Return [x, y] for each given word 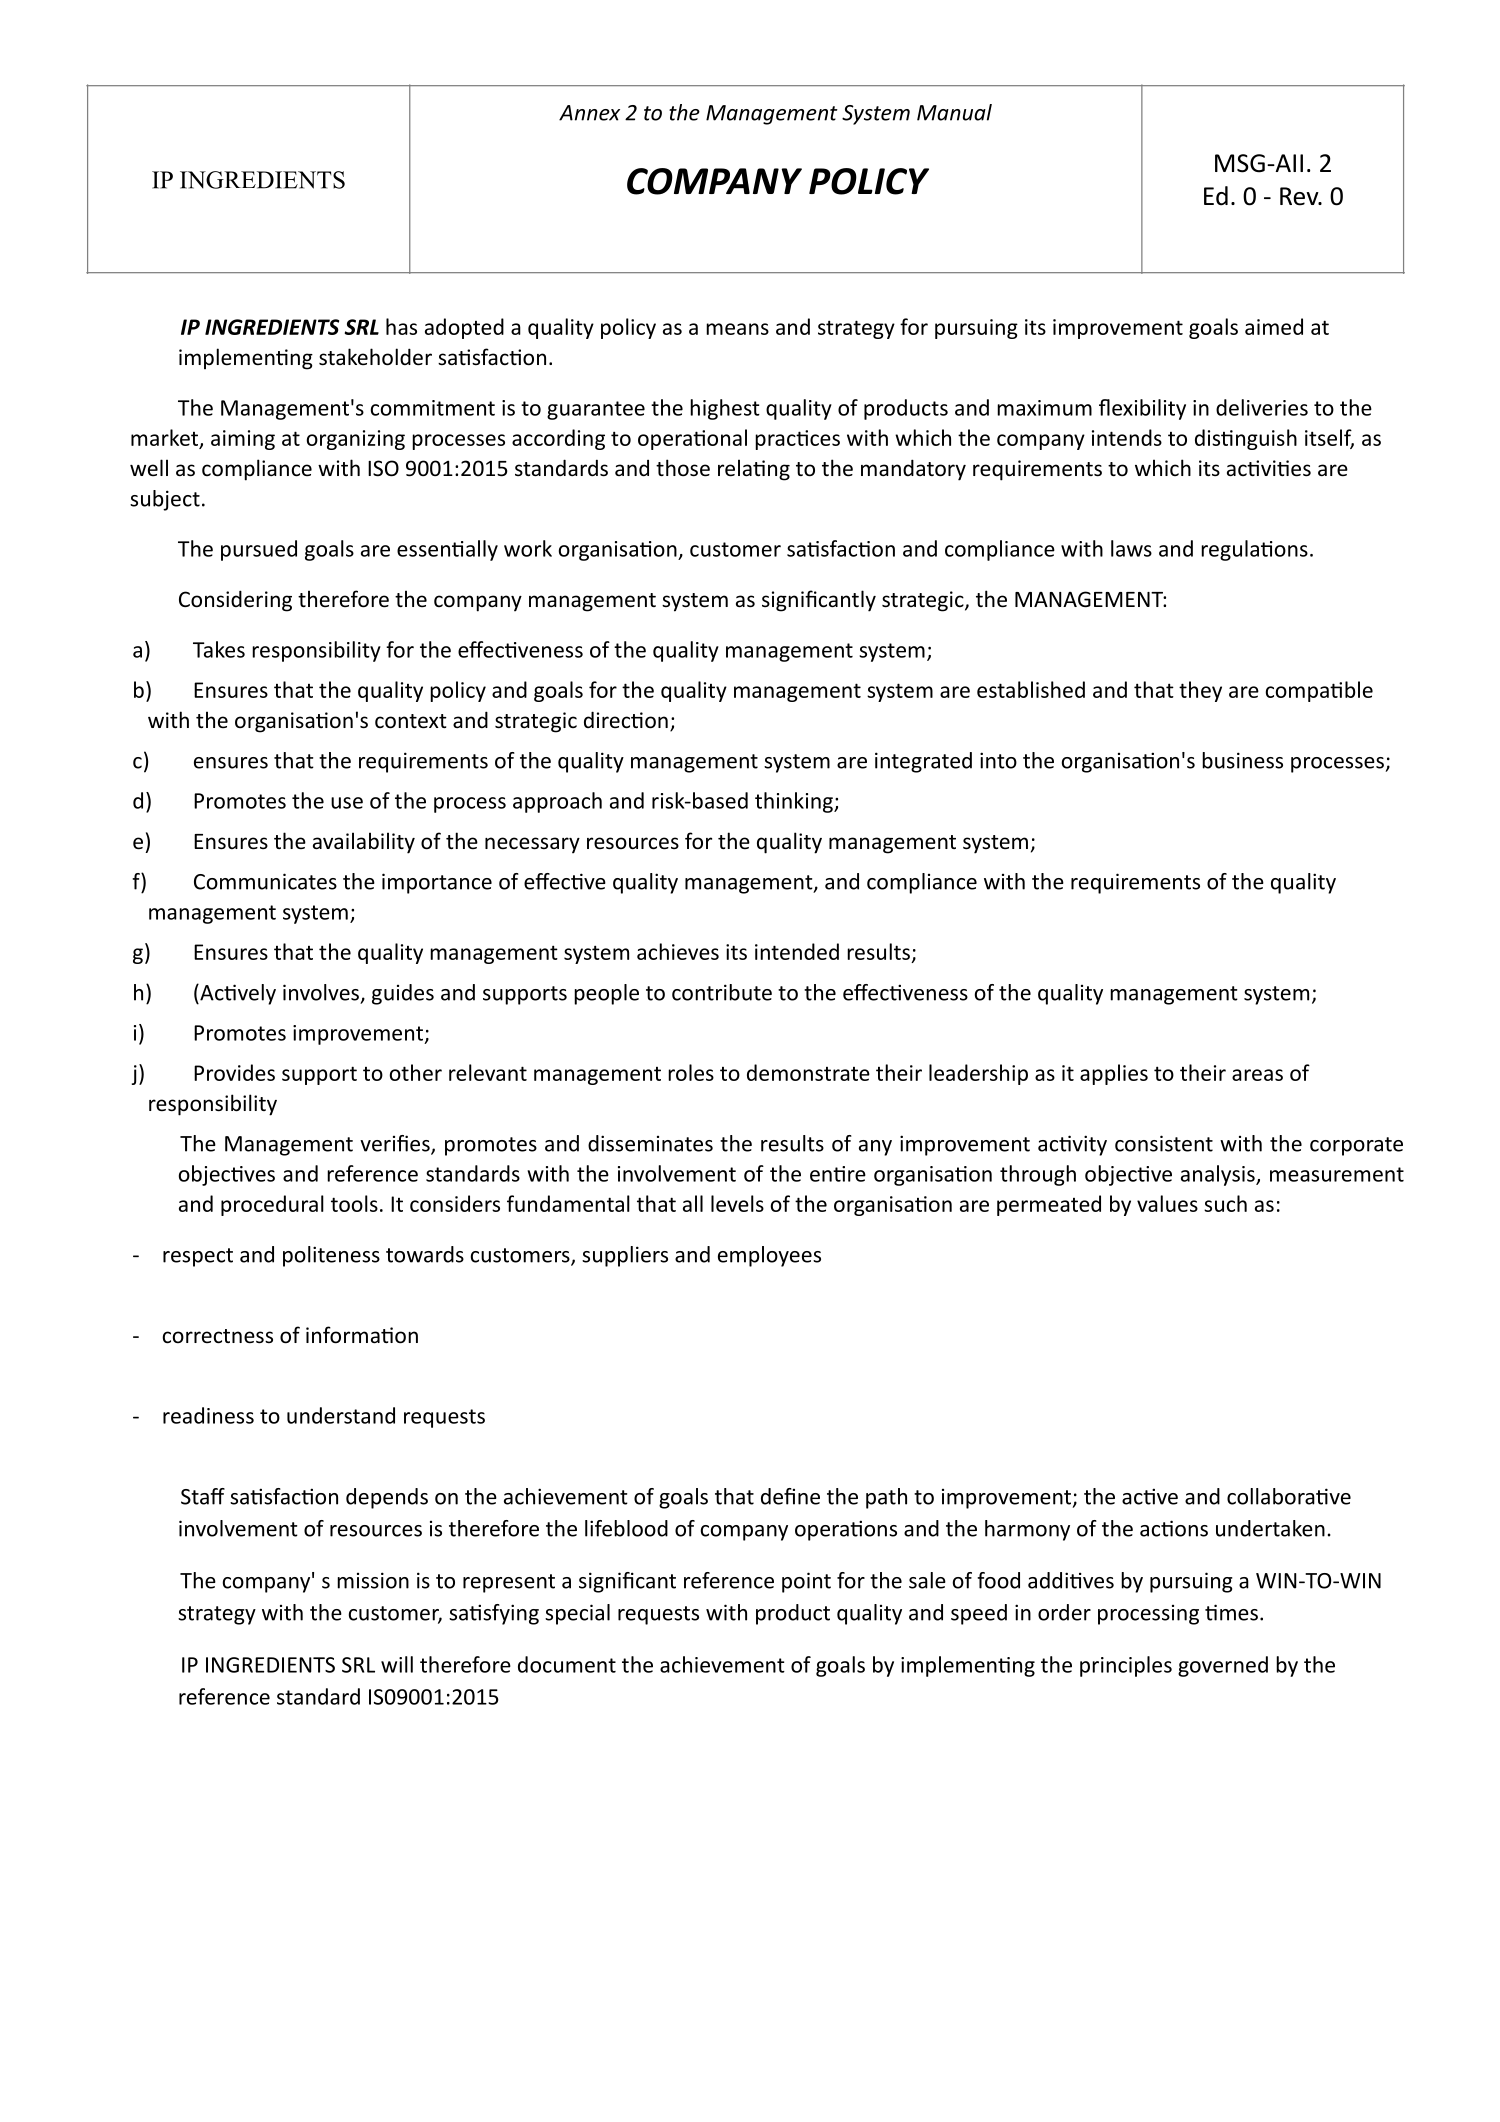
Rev [1300, 196]
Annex [589, 113]
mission [373, 1580]
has [401, 326]
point [806, 1582]
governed [1223, 1666]
